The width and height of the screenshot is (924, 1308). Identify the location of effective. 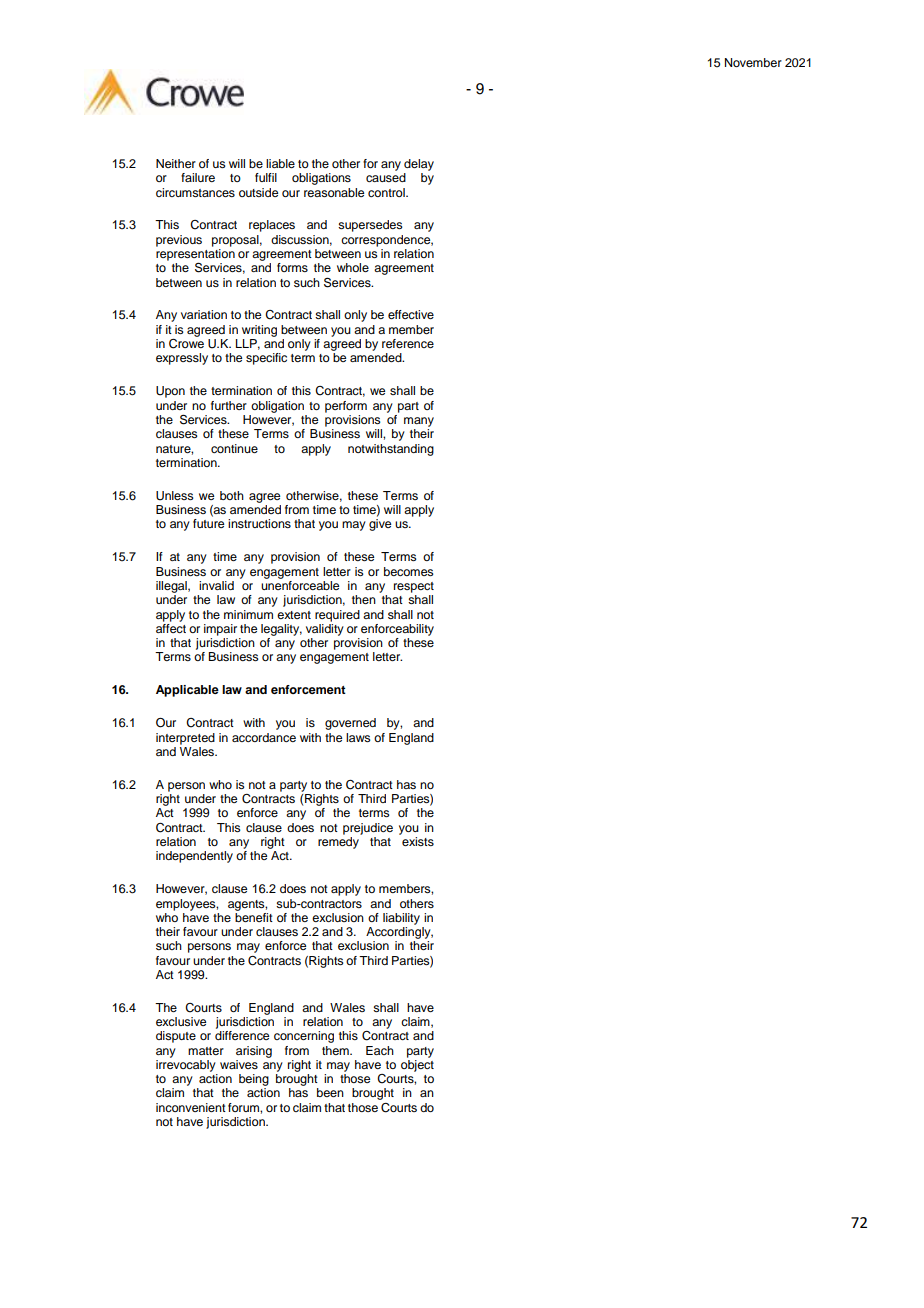
(411, 314).
